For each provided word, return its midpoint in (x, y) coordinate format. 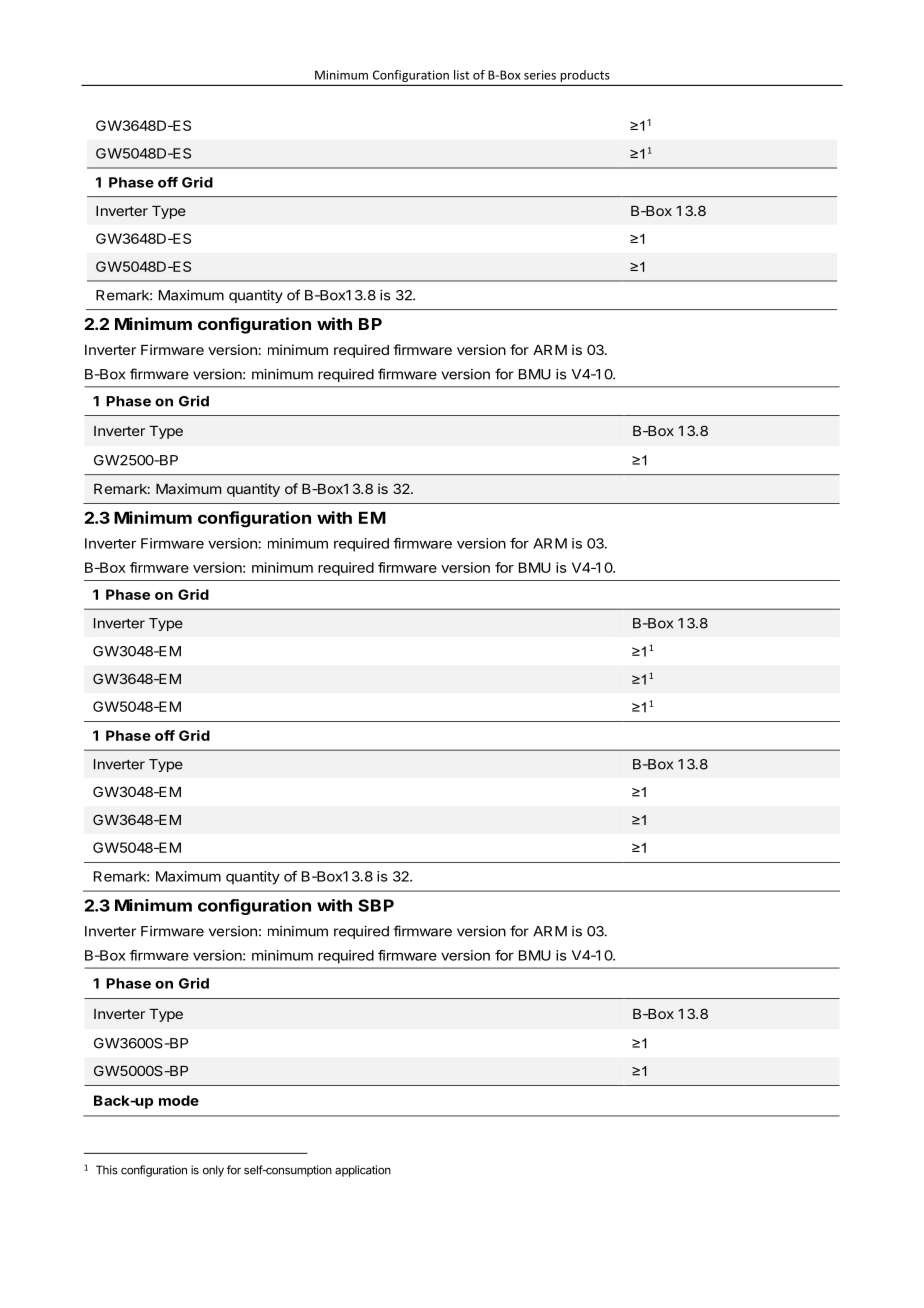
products (585, 76)
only (213, 1171)
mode (179, 1100)
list (461, 75)
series (540, 75)
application (363, 1171)
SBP (376, 905)
